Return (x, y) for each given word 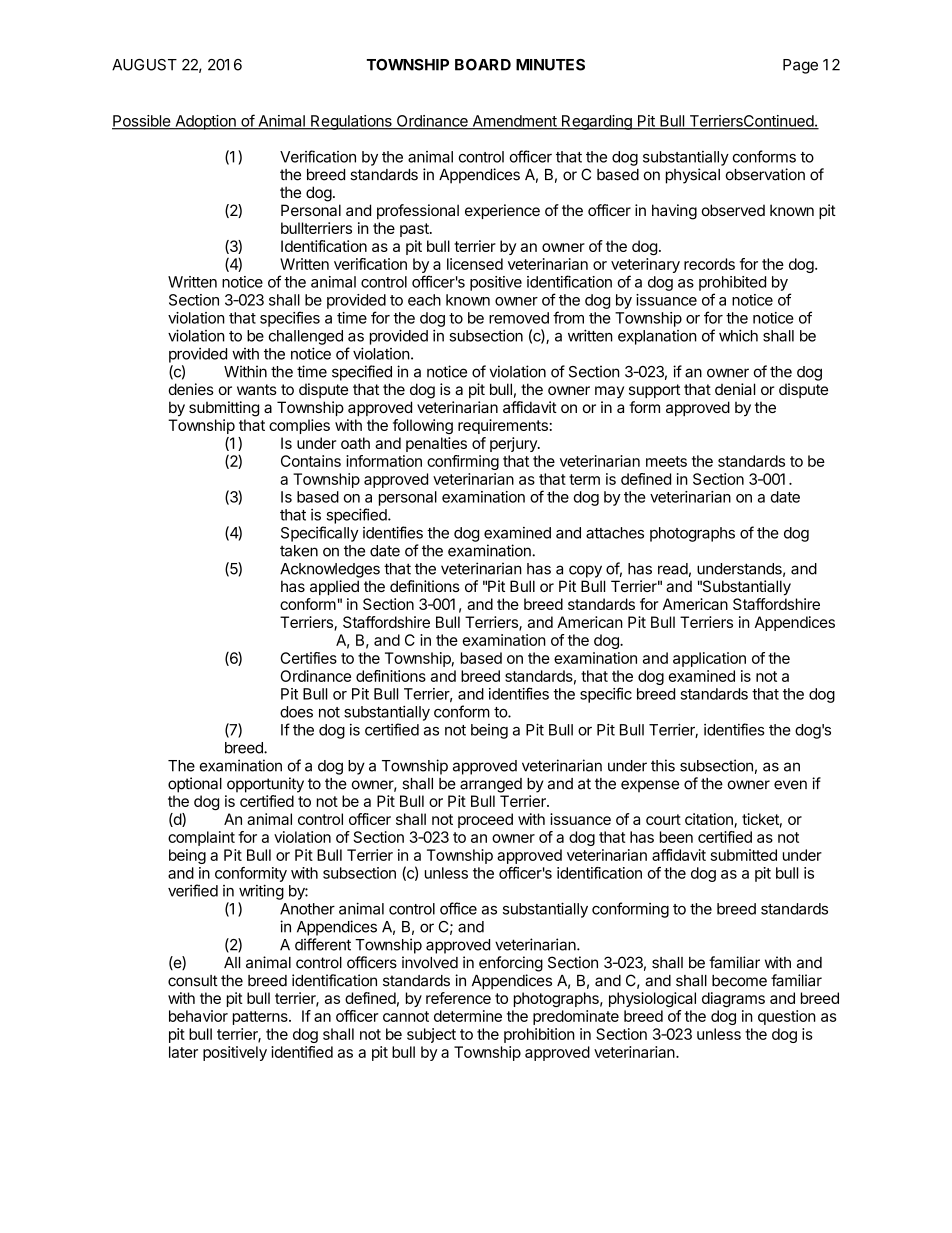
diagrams (733, 999)
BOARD (483, 65)
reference (458, 998)
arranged (491, 785)
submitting (224, 409)
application (709, 659)
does (296, 712)
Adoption (205, 122)
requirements (503, 426)
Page (800, 66)
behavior (198, 1016)
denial (735, 389)
